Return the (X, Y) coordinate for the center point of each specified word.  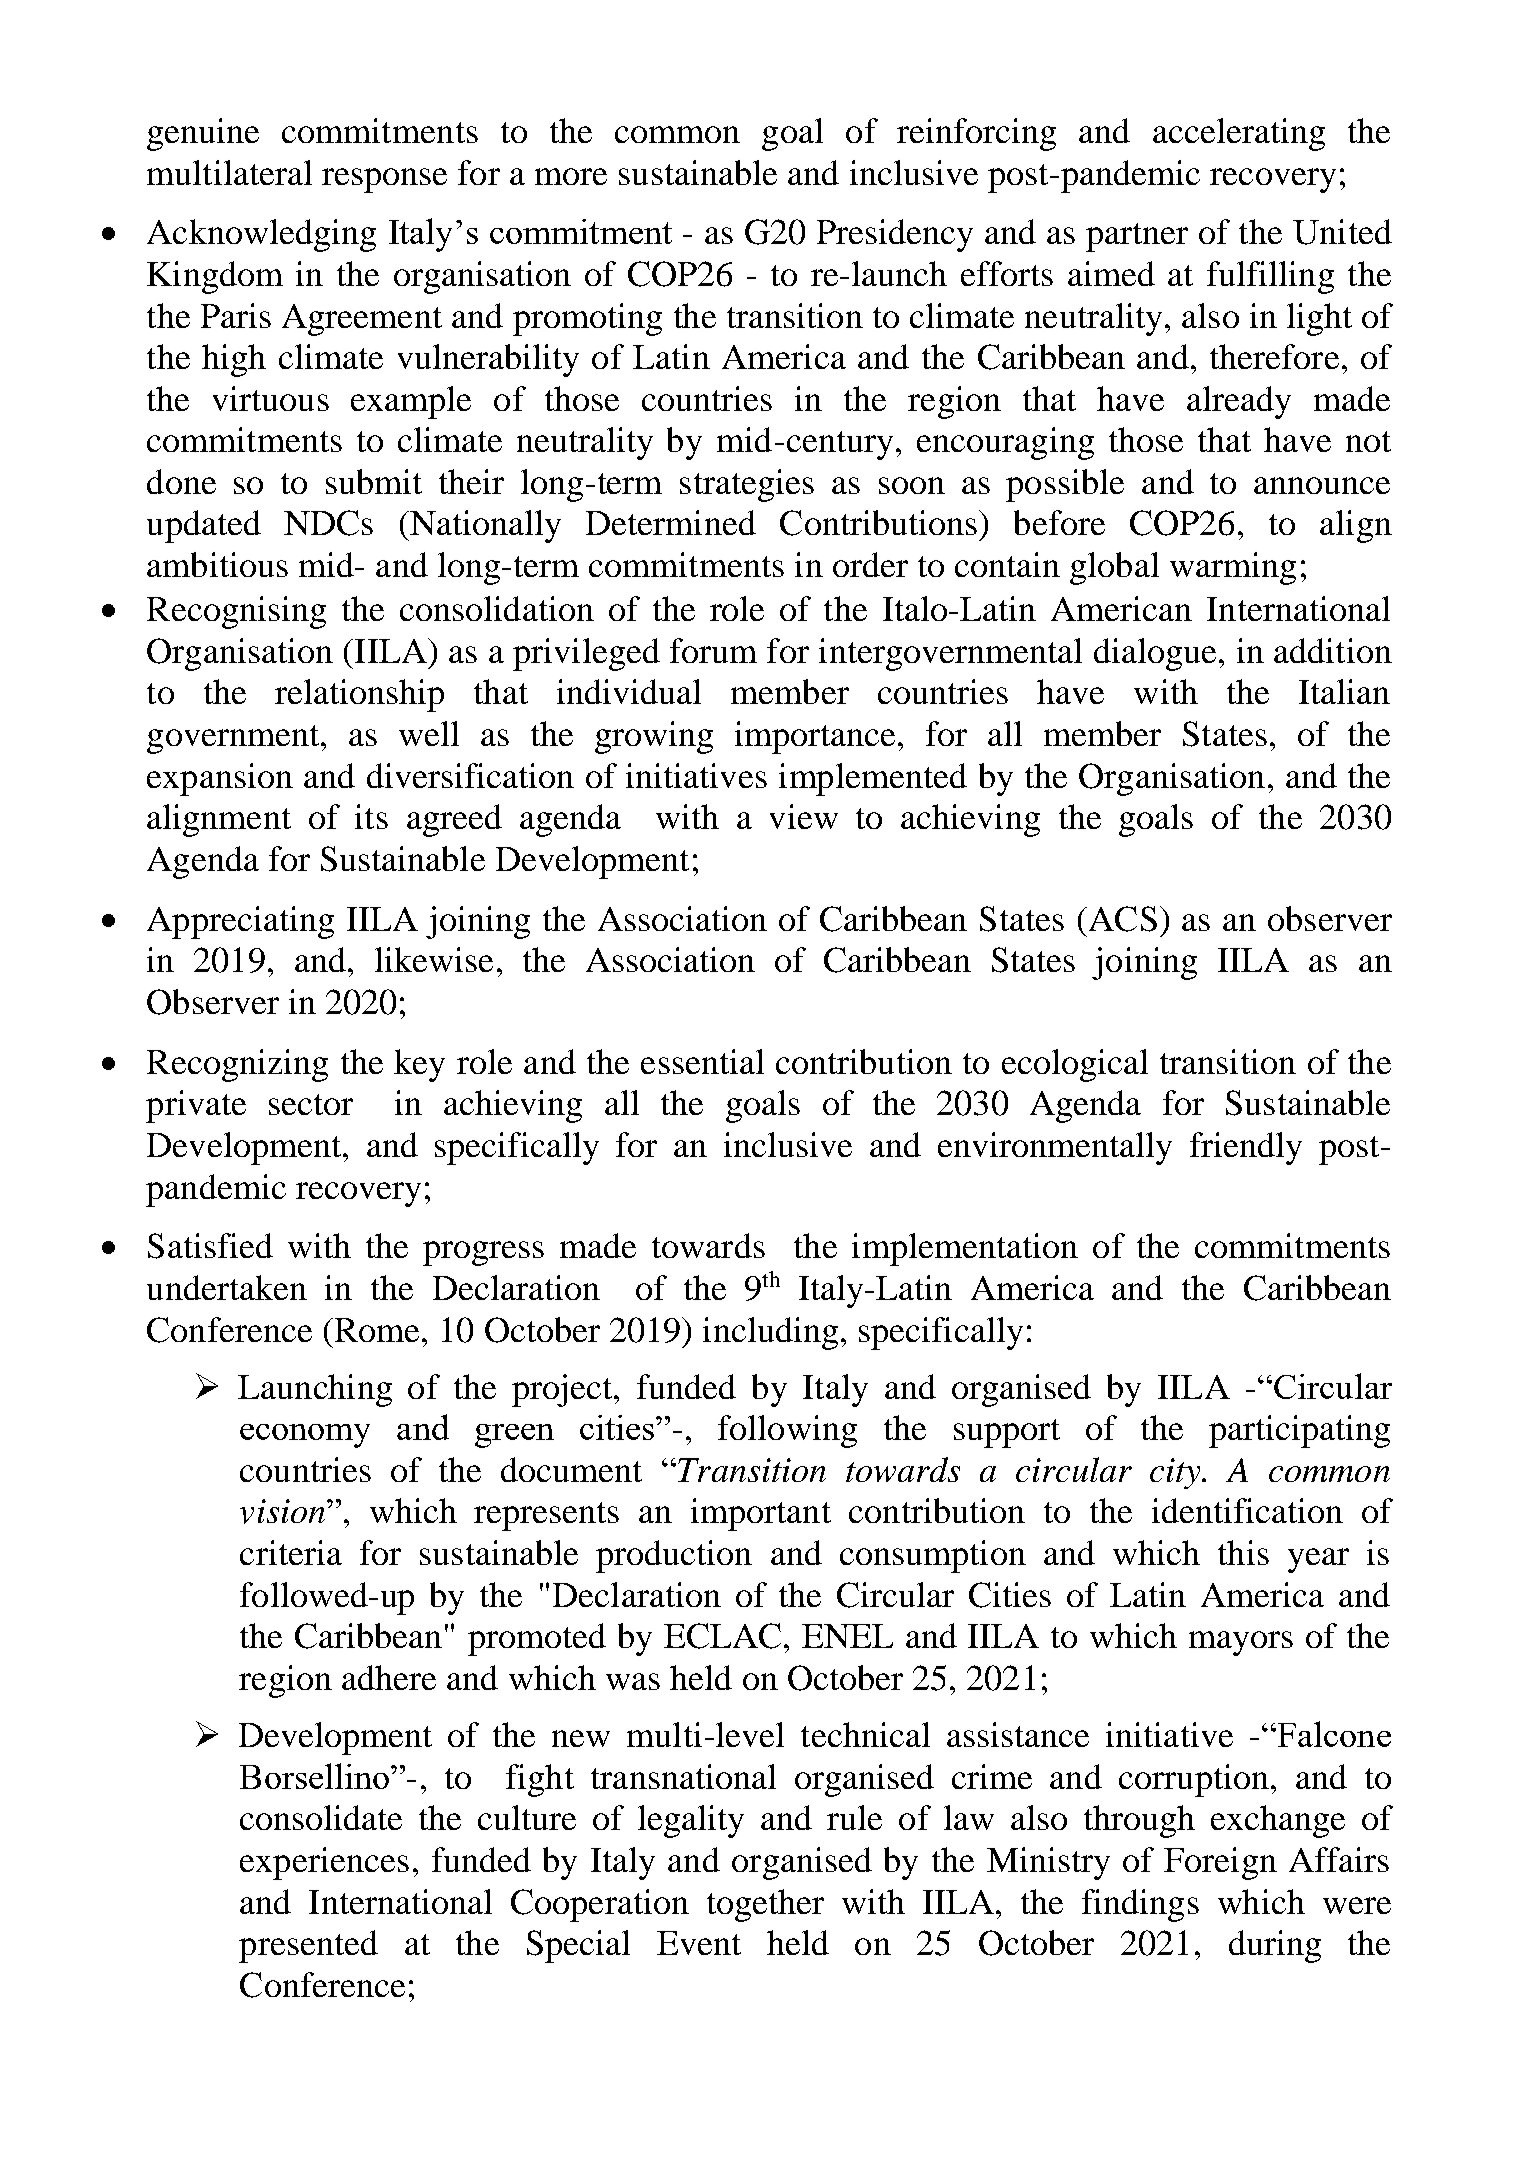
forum (713, 650)
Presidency (895, 235)
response (384, 180)
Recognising (236, 612)
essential (702, 1061)
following (787, 1431)
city (1176, 1473)
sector (311, 1104)
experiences (324, 1863)
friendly (1246, 1148)
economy (305, 1436)
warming (1233, 568)
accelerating (1239, 134)
